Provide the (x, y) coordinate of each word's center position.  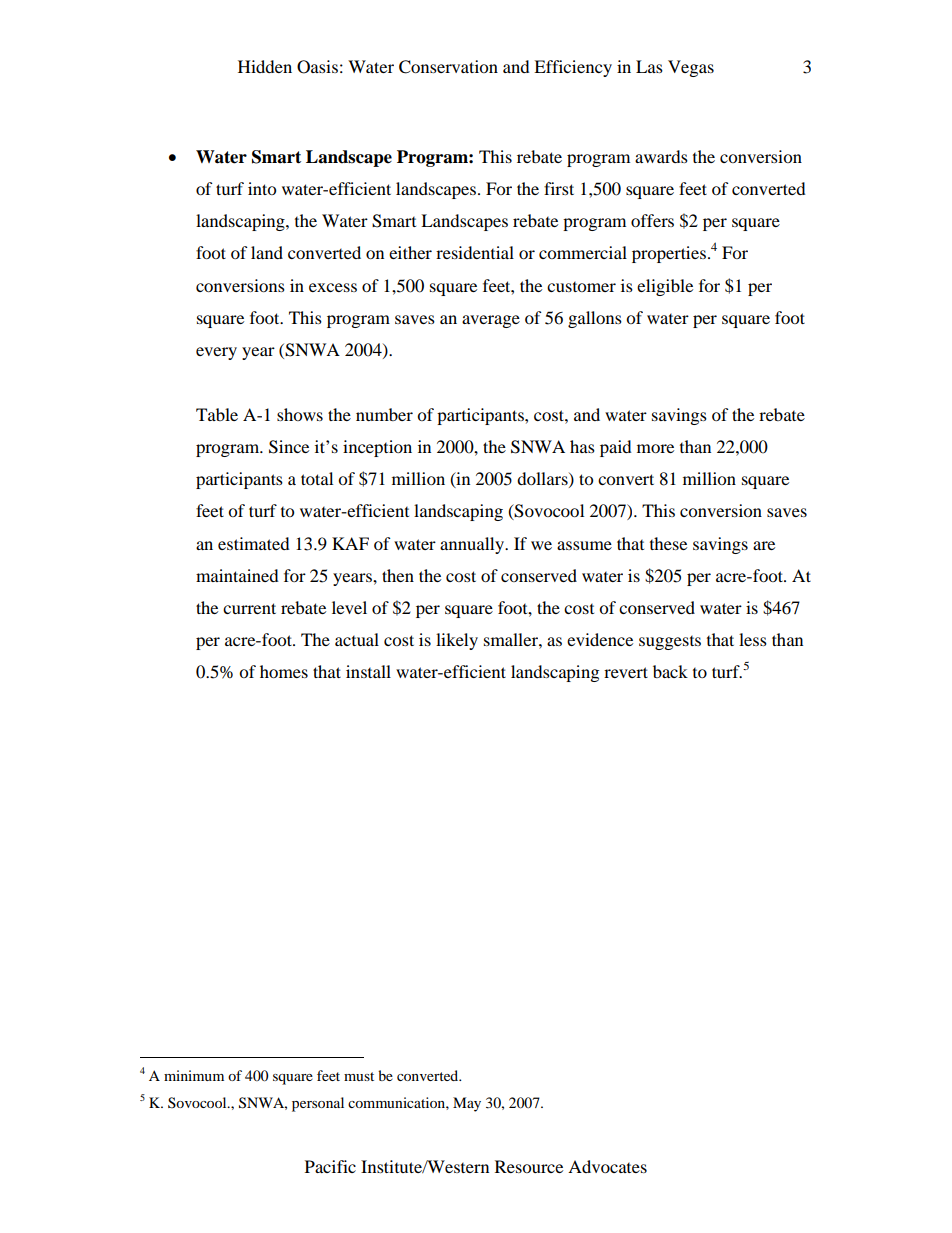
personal (318, 1104)
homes (284, 671)
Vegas (691, 68)
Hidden (265, 66)
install (368, 671)
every (216, 353)
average (491, 321)
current (249, 608)
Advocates (607, 1166)
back (670, 671)
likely (457, 641)
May (467, 1104)
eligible (665, 287)
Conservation (448, 67)
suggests (670, 643)
